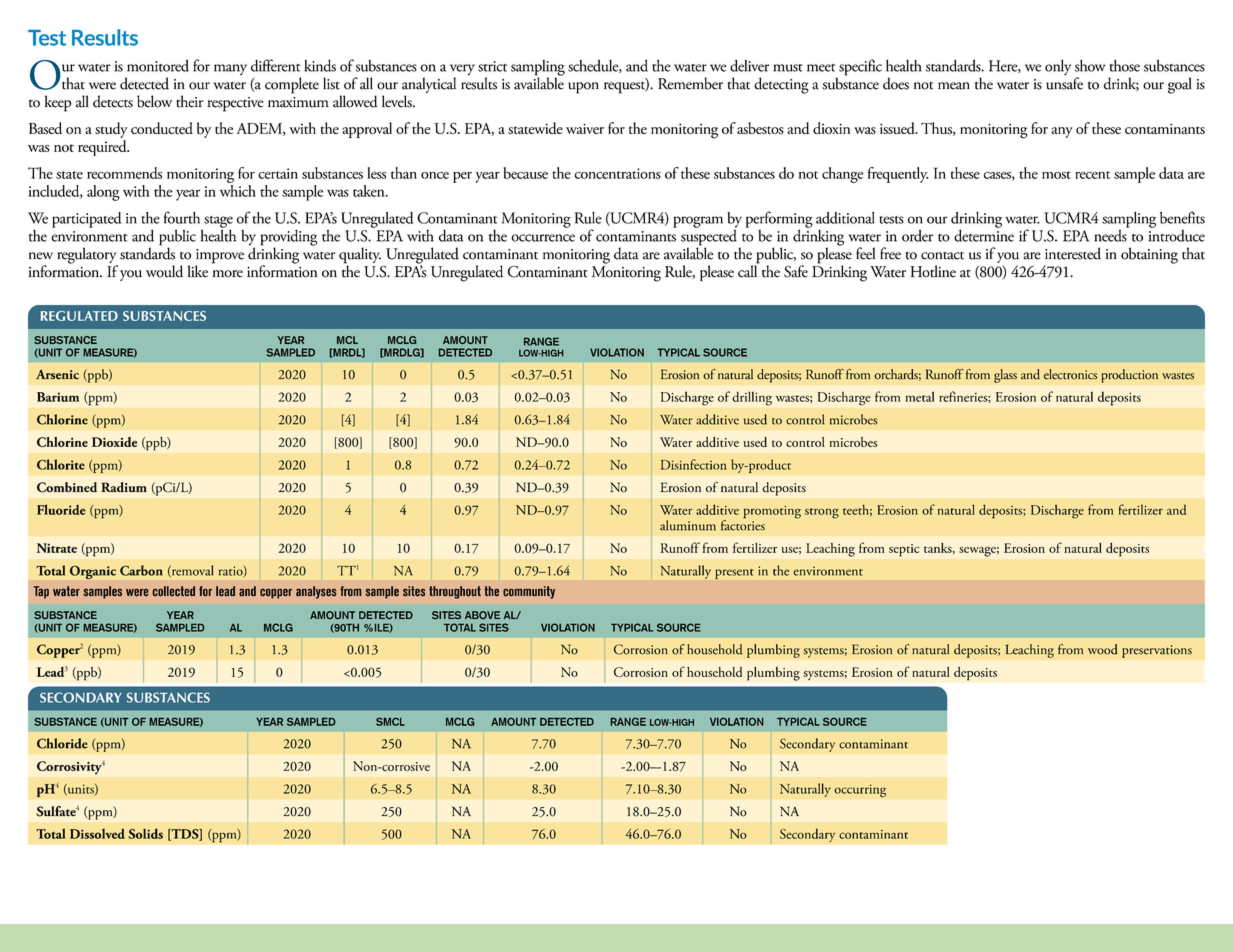  I want to click on present, so click(734, 574).
